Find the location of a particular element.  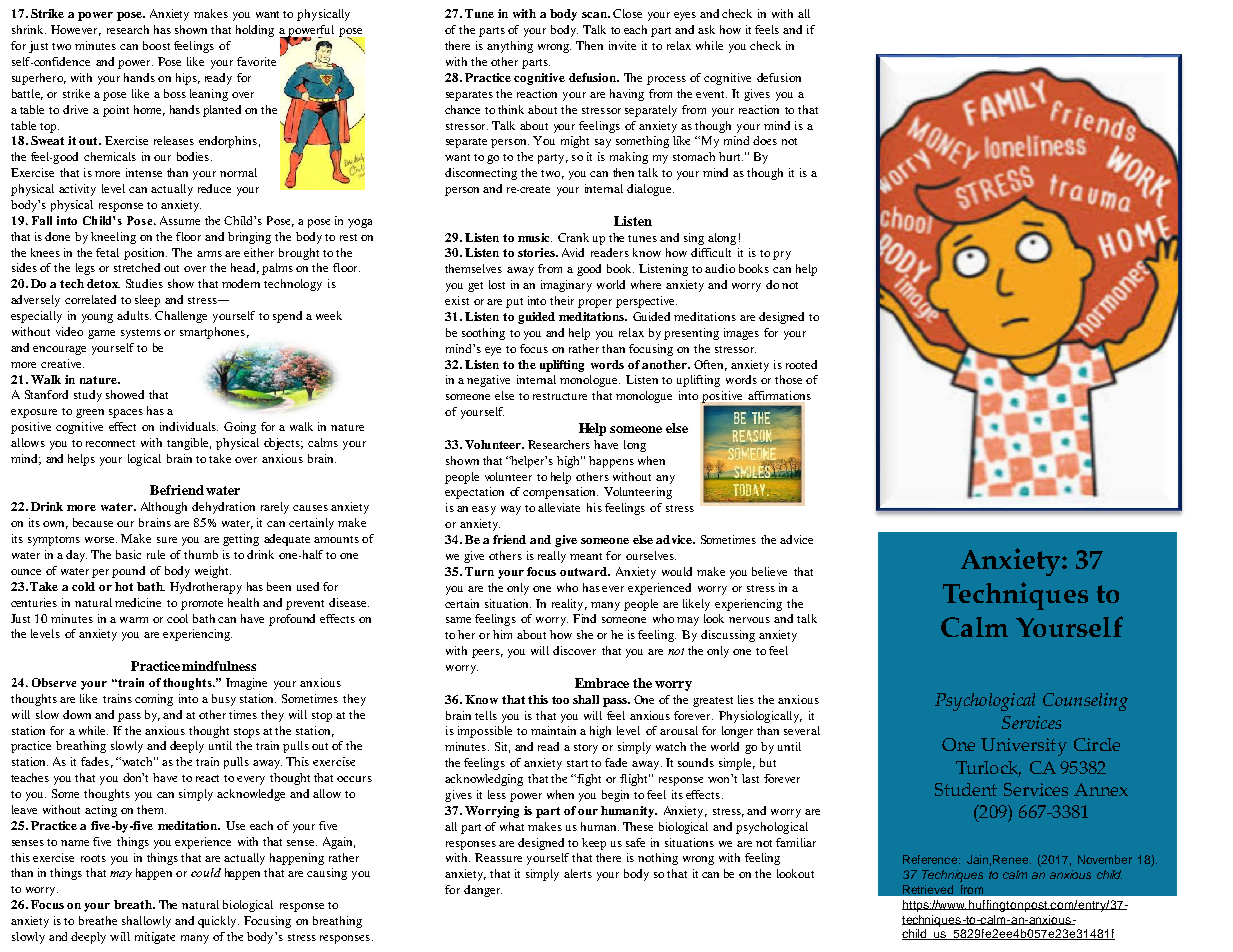

mitigate is located at coordinates (155, 938).
